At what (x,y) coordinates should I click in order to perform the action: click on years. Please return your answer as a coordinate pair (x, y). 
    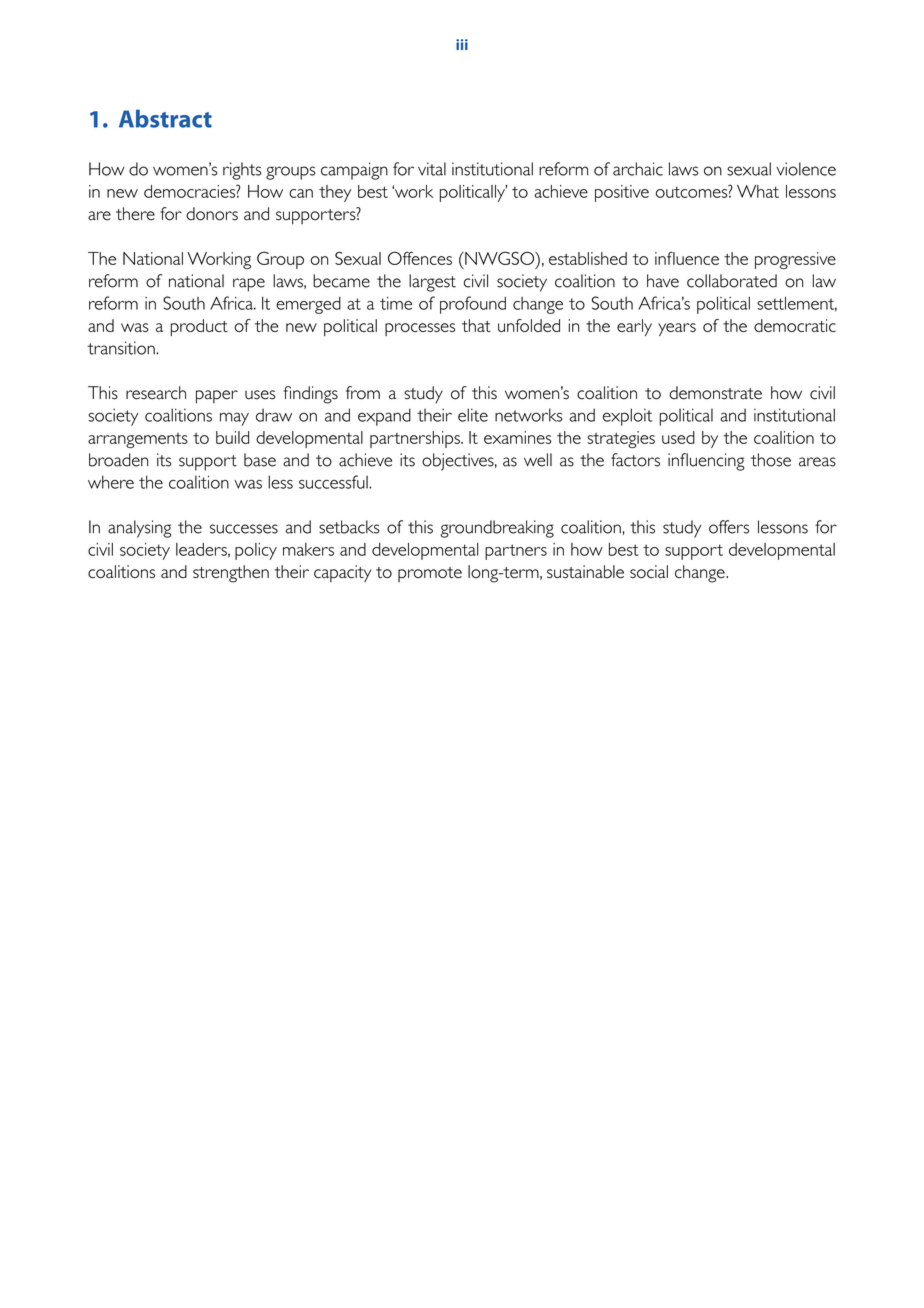
    Looking at the image, I should click on (677, 329).
